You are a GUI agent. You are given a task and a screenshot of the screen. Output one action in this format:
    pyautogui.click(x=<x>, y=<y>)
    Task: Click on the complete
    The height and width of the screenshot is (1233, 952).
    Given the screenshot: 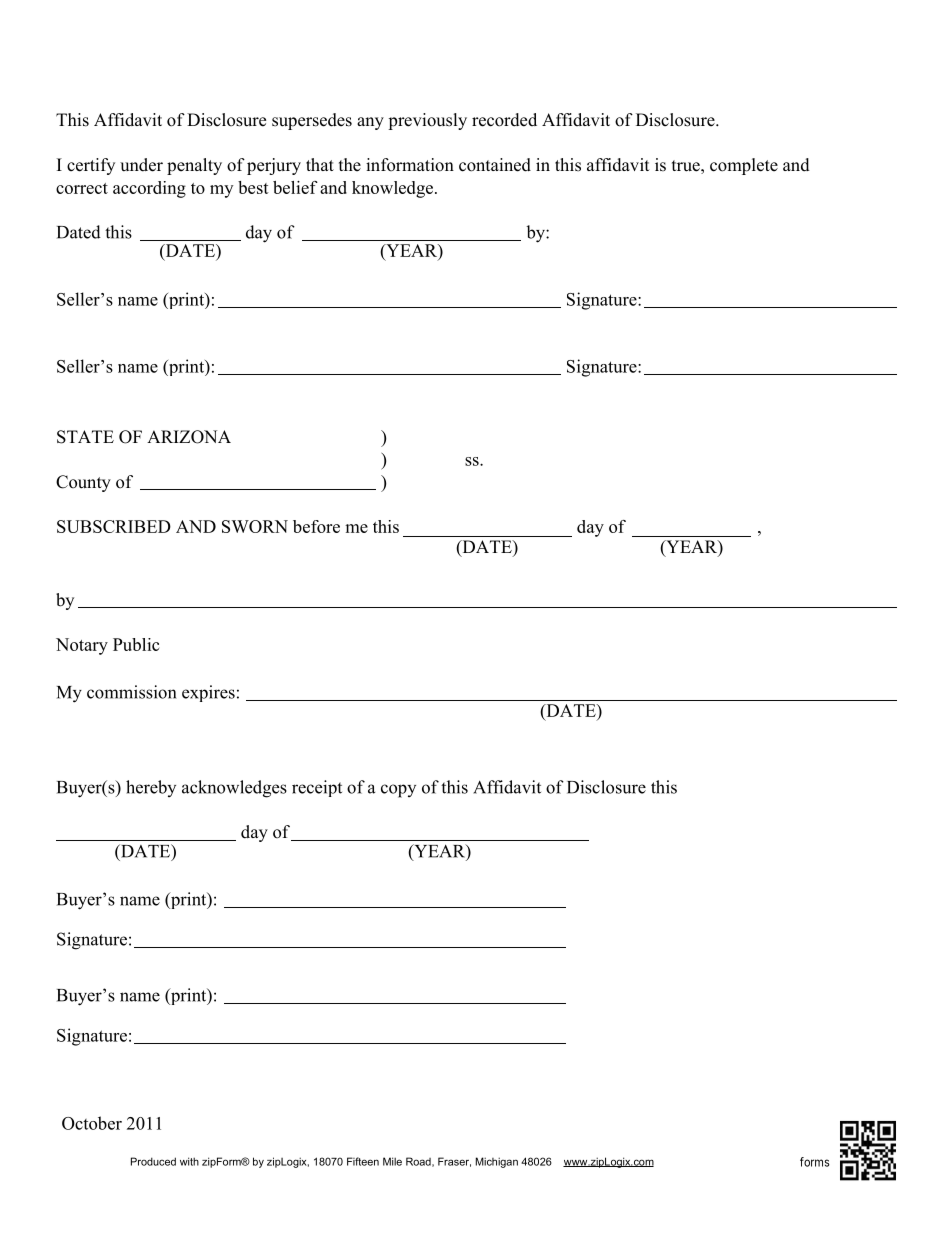 What is the action you would take?
    pyautogui.click(x=744, y=166)
